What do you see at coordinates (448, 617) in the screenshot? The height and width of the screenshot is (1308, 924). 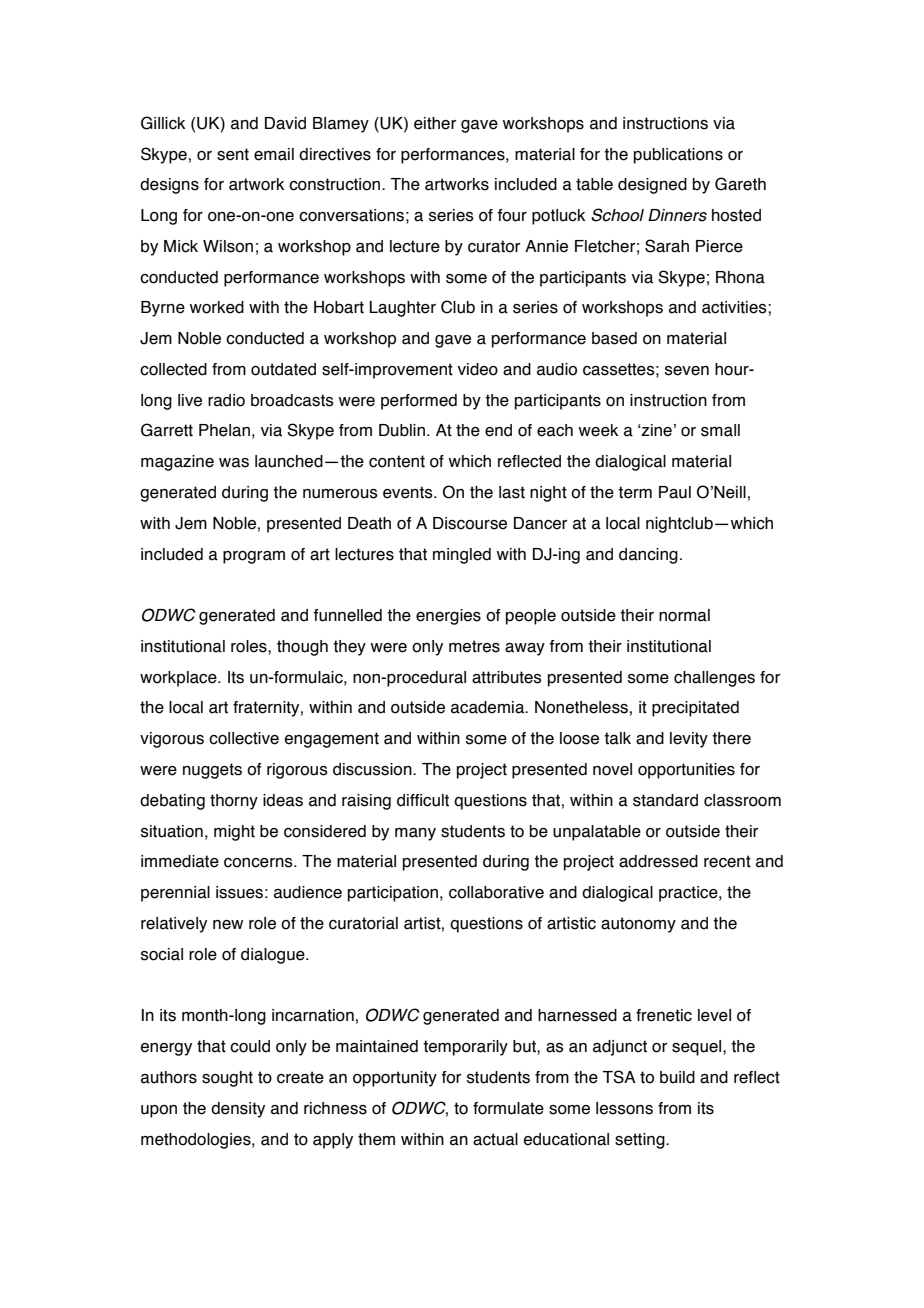 I see `energies` at bounding box center [448, 617].
